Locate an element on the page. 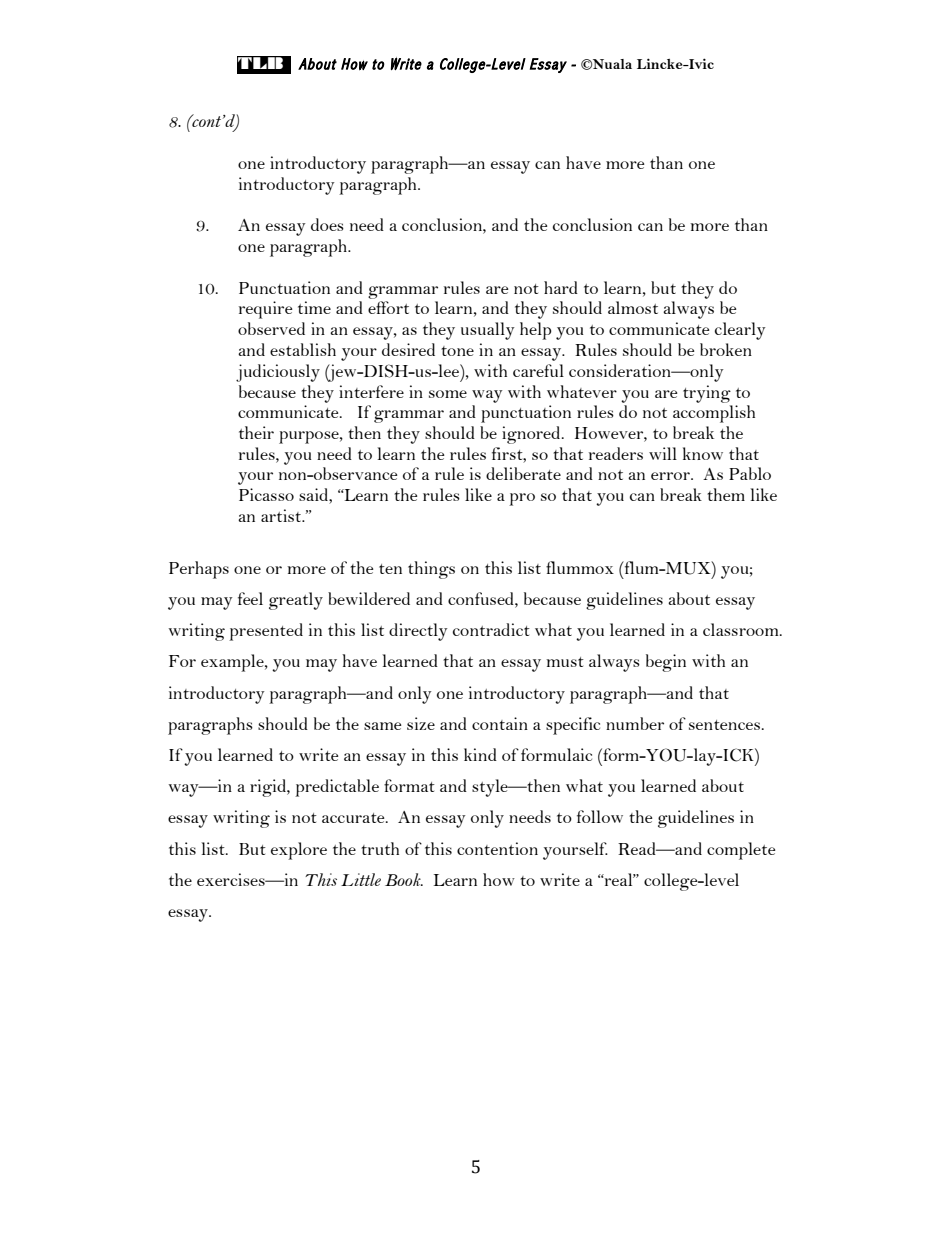  presented is located at coordinates (266, 632).
